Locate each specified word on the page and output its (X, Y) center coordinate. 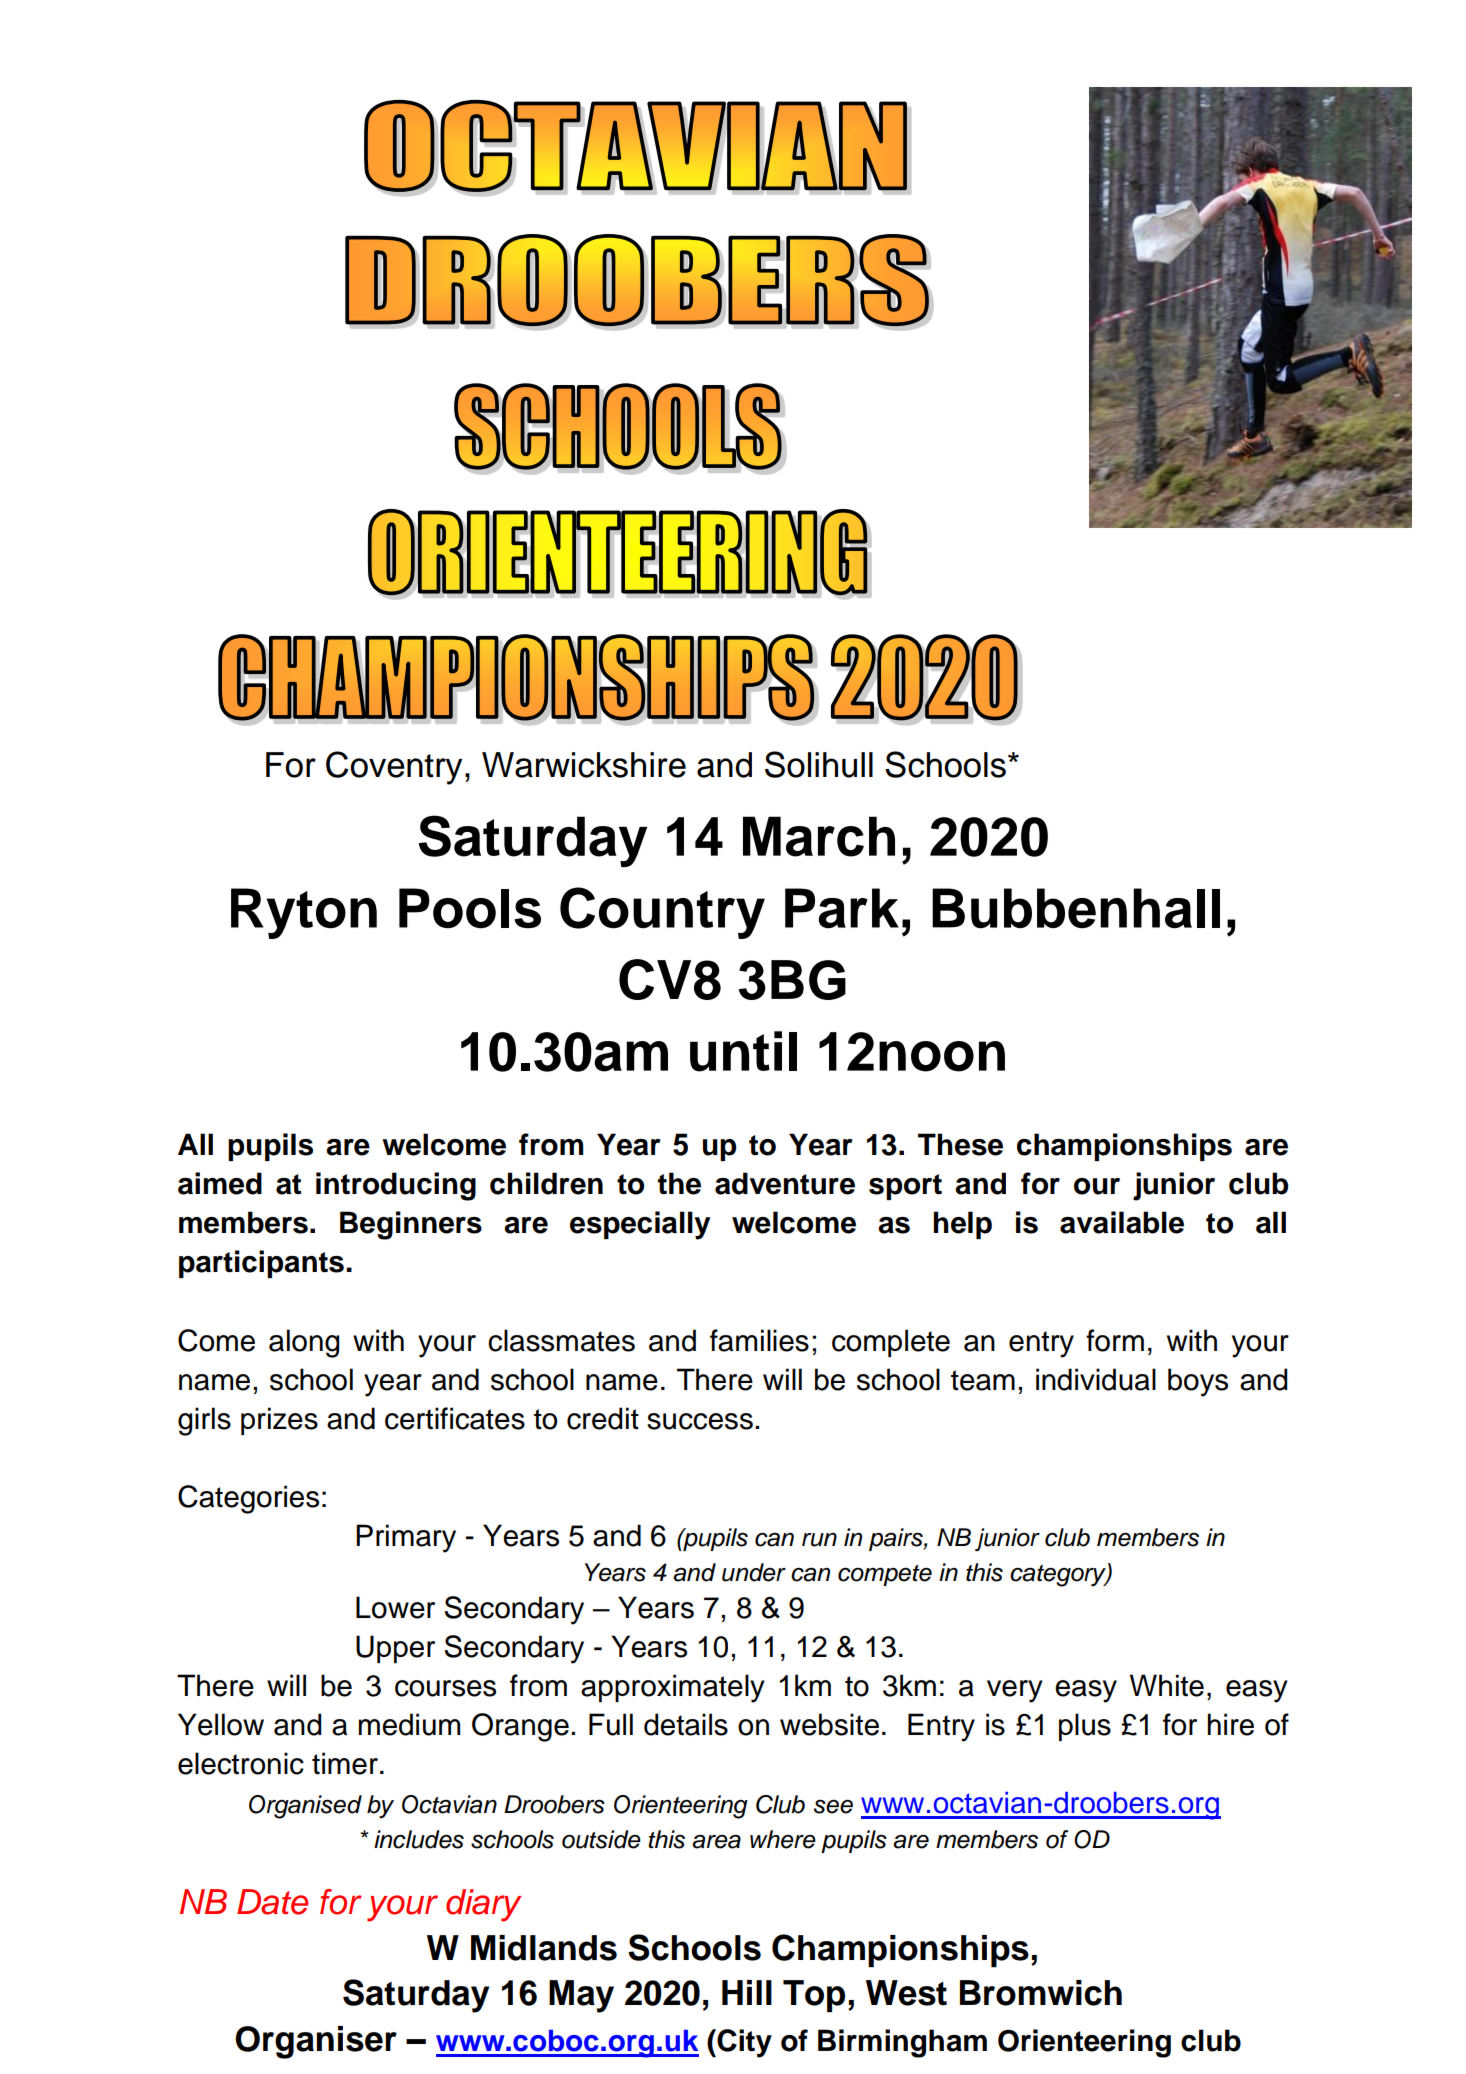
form (1115, 1340)
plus (1085, 1727)
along (304, 1343)
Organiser (316, 2042)
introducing (396, 1186)
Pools (470, 908)
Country (662, 913)
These (960, 1144)
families (759, 1340)
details (686, 1724)
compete (885, 1575)
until (743, 1051)
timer (345, 1763)
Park (842, 908)
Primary (406, 1538)
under (754, 1572)
